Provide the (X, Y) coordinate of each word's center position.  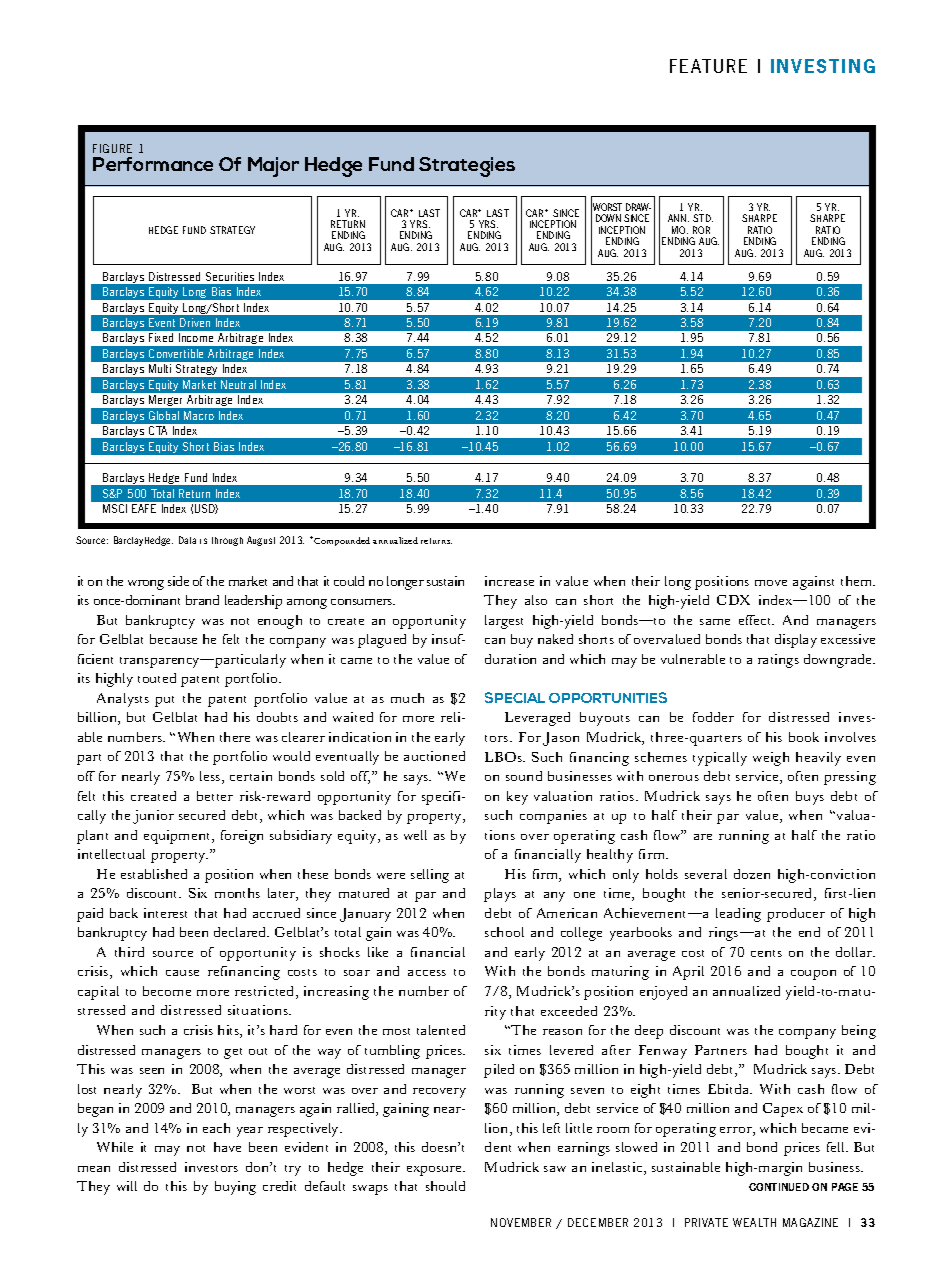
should (445, 1186)
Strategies (467, 167)
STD (703, 218)
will (127, 1186)
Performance (153, 164)
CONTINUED (779, 1187)
